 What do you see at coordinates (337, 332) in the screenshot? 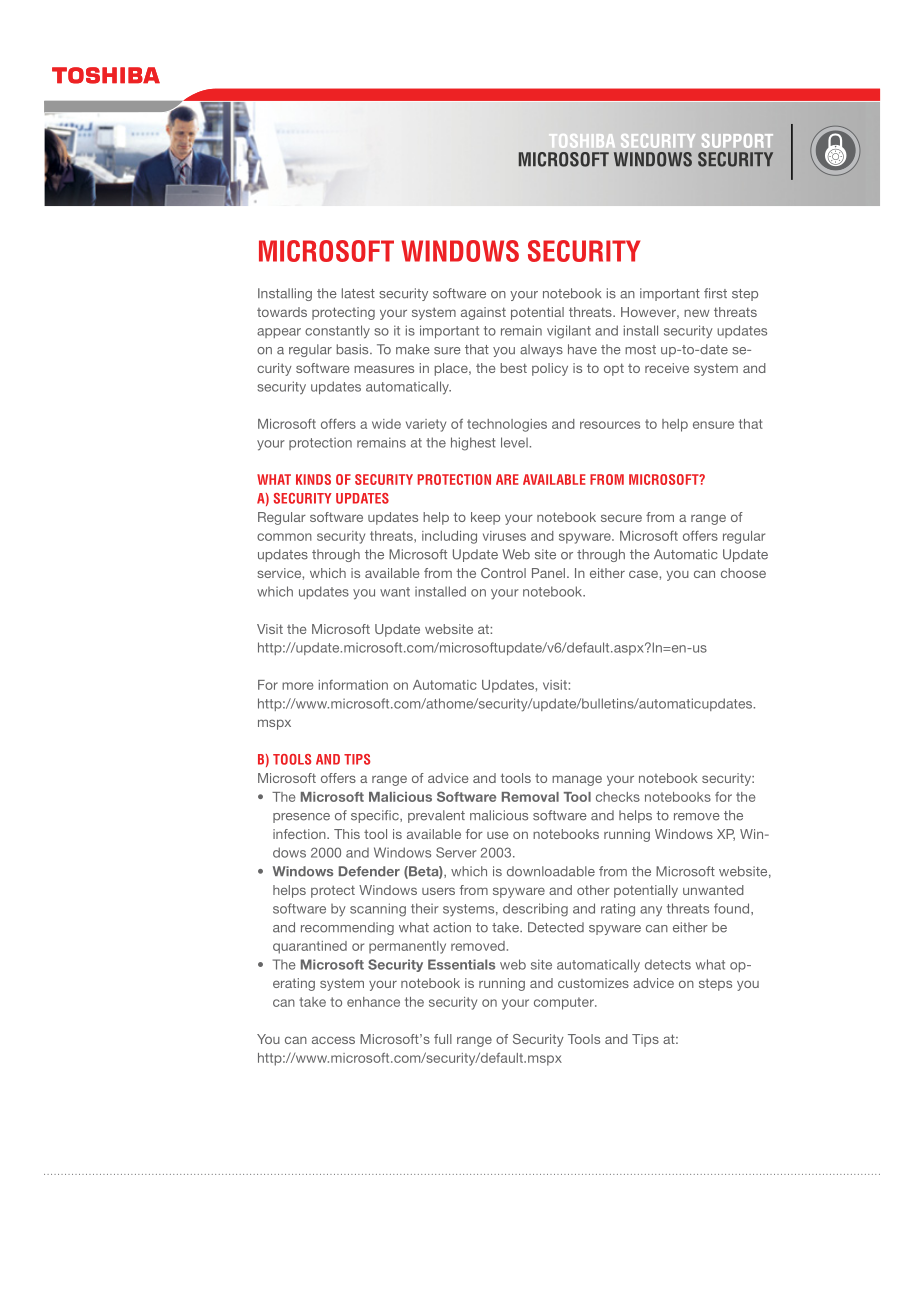
I see `constantly` at bounding box center [337, 332].
